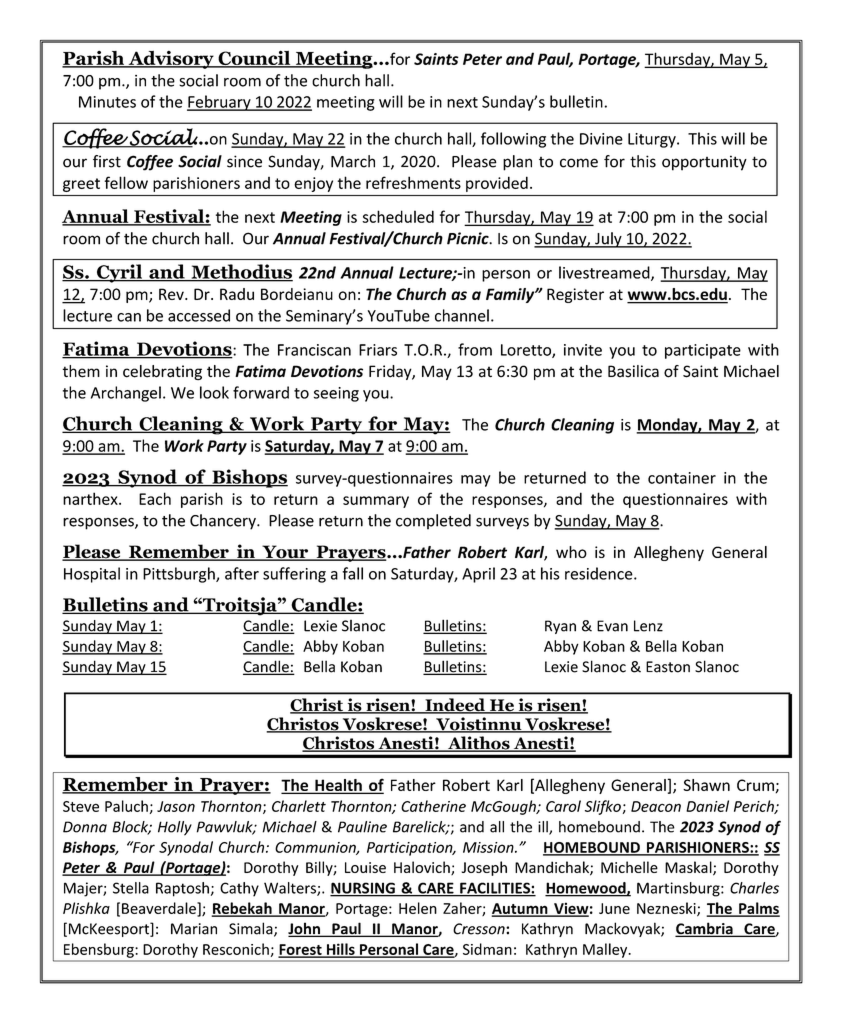 Image resolution: width=842 pixels, height=1023 pixels. Describe the element at coordinates (682, 478) in the screenshot. I see `container` at that location.
